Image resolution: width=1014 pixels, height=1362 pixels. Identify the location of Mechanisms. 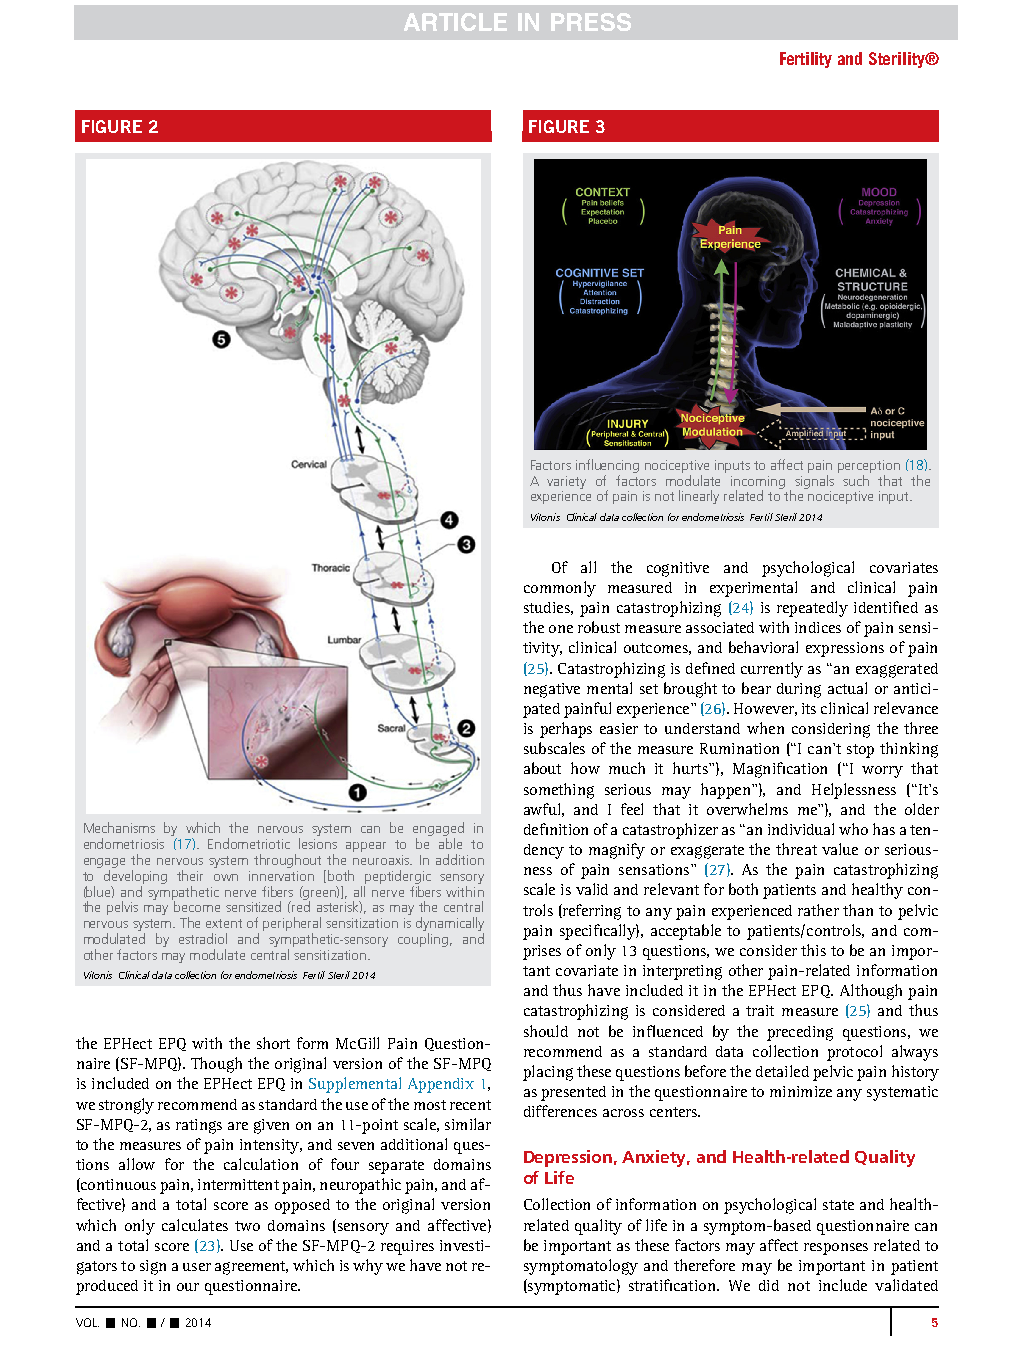
(119, 827).
